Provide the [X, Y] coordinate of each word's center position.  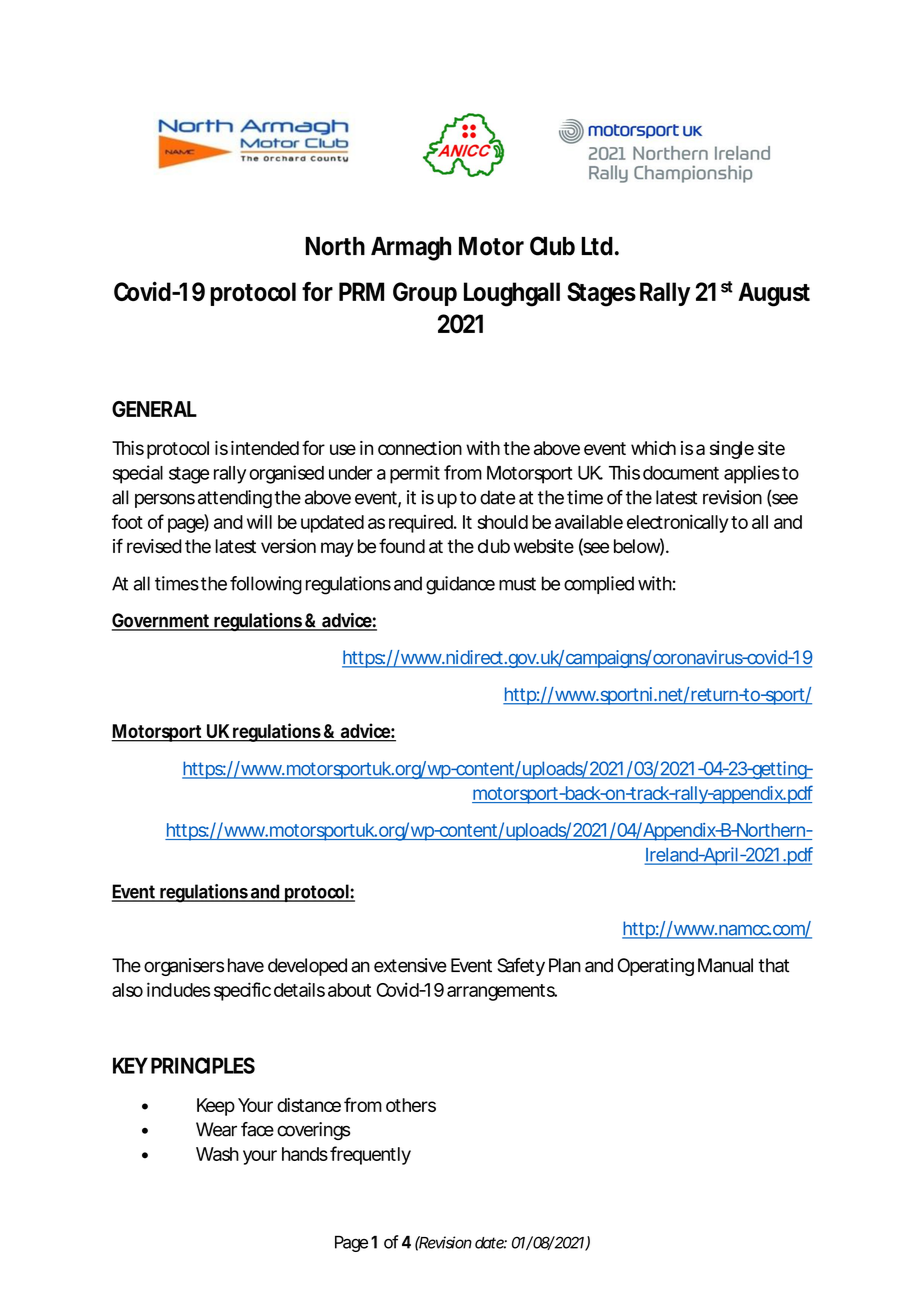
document [681, 473]
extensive [410, 965]
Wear [216, 1129]
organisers [184, 967]
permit [415, 474]
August [774, 294]
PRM [361, 291]
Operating [656, 967]
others [411, 1105]
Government [162, 621]
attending [235, 499]
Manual [725, 965]
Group [425, 294]
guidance [460, 585]
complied [599, 585]
